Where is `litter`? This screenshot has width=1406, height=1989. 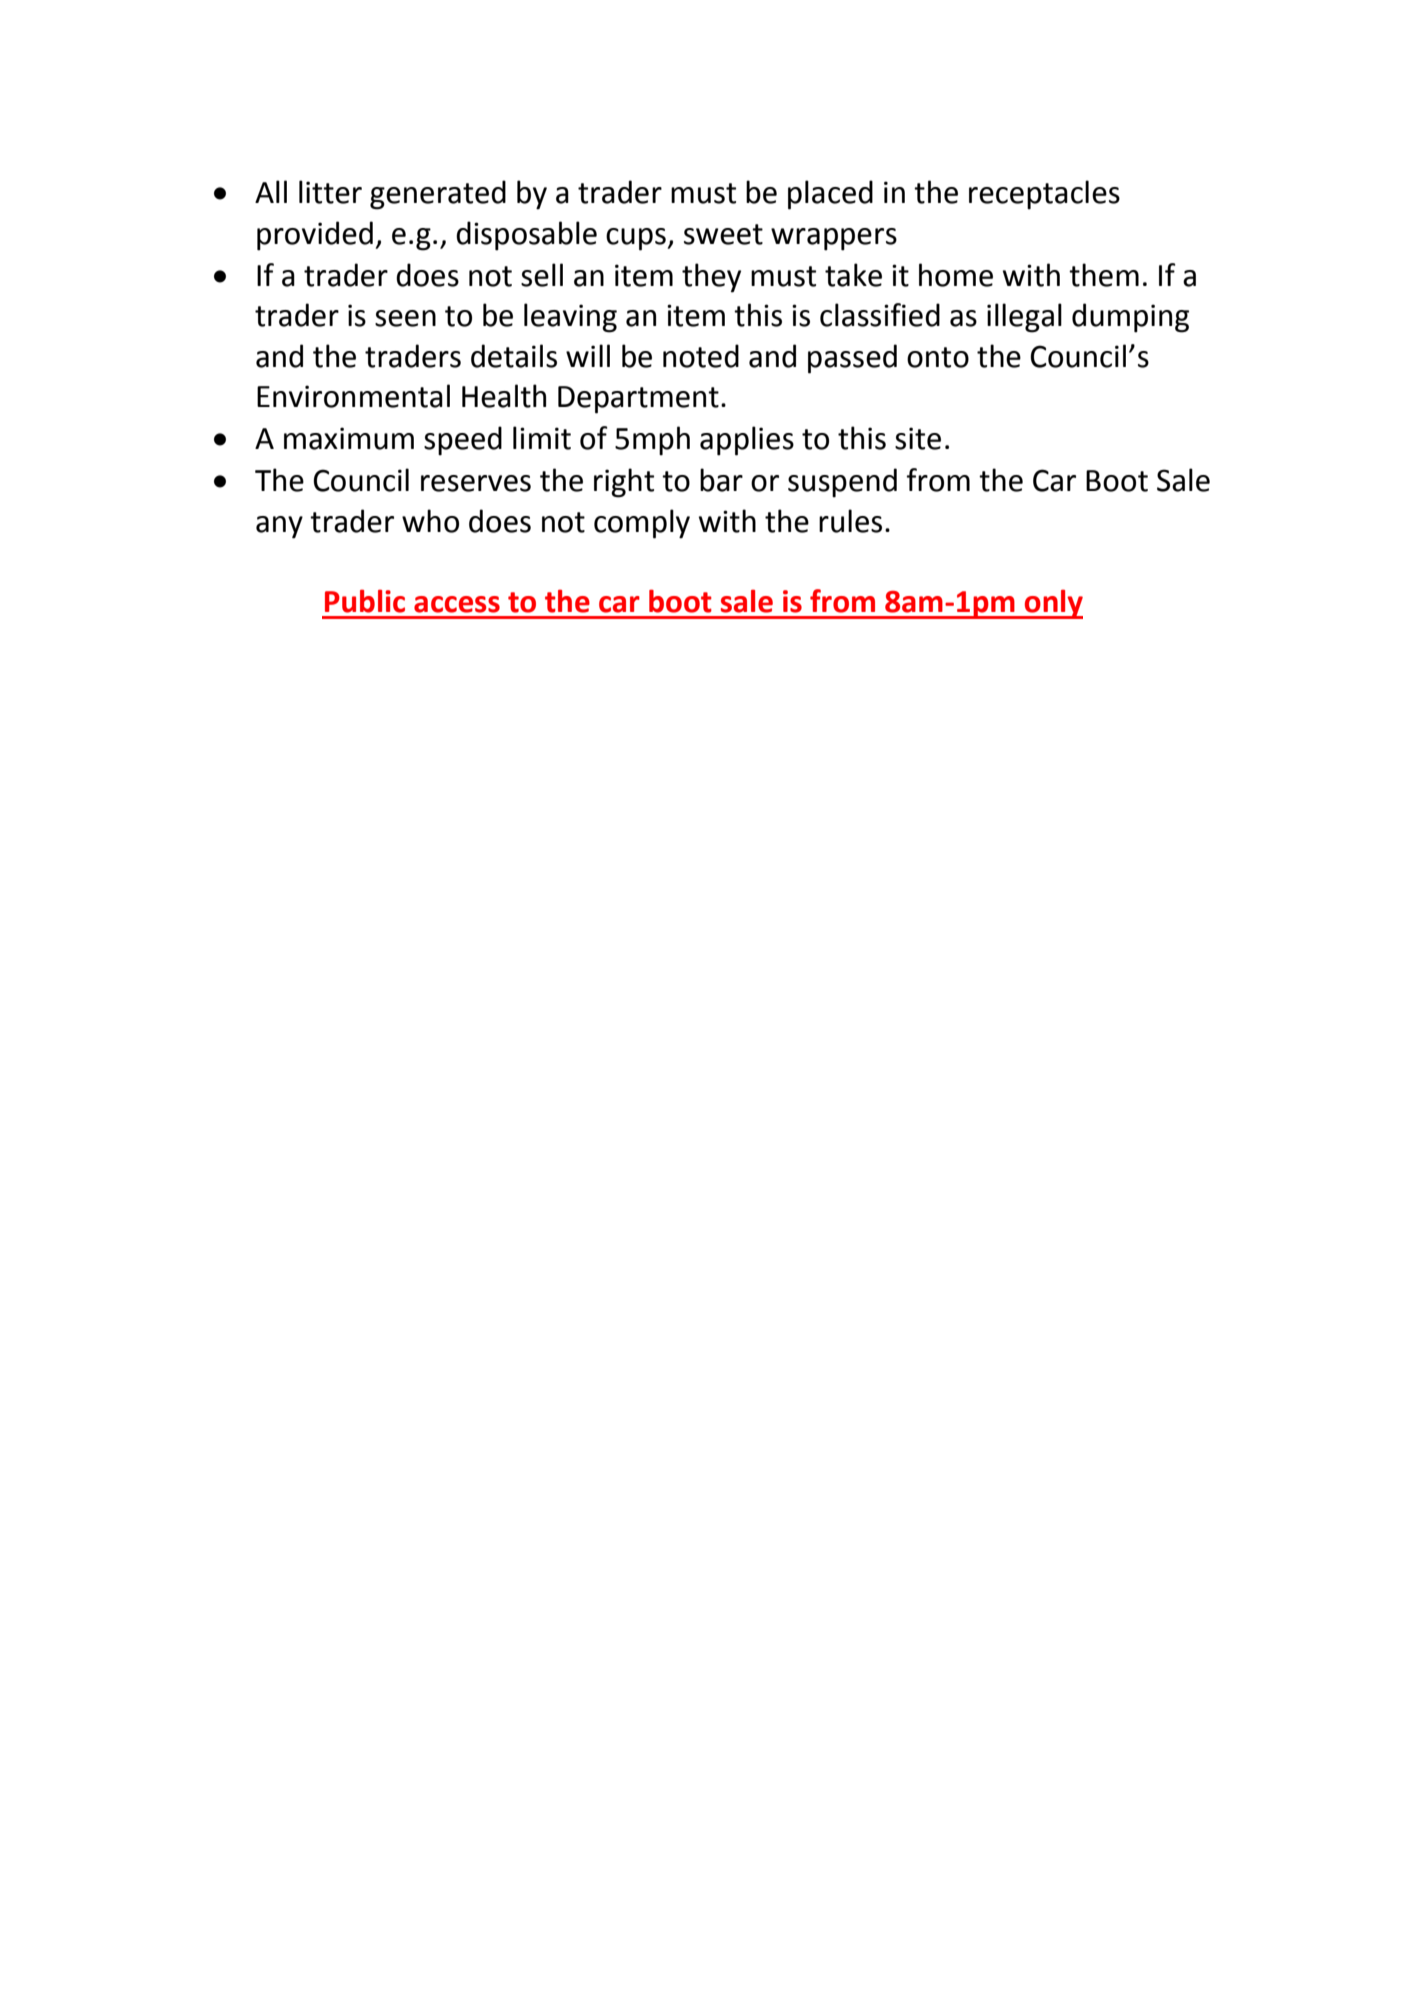
litter is located at coordinates (330, 192).
